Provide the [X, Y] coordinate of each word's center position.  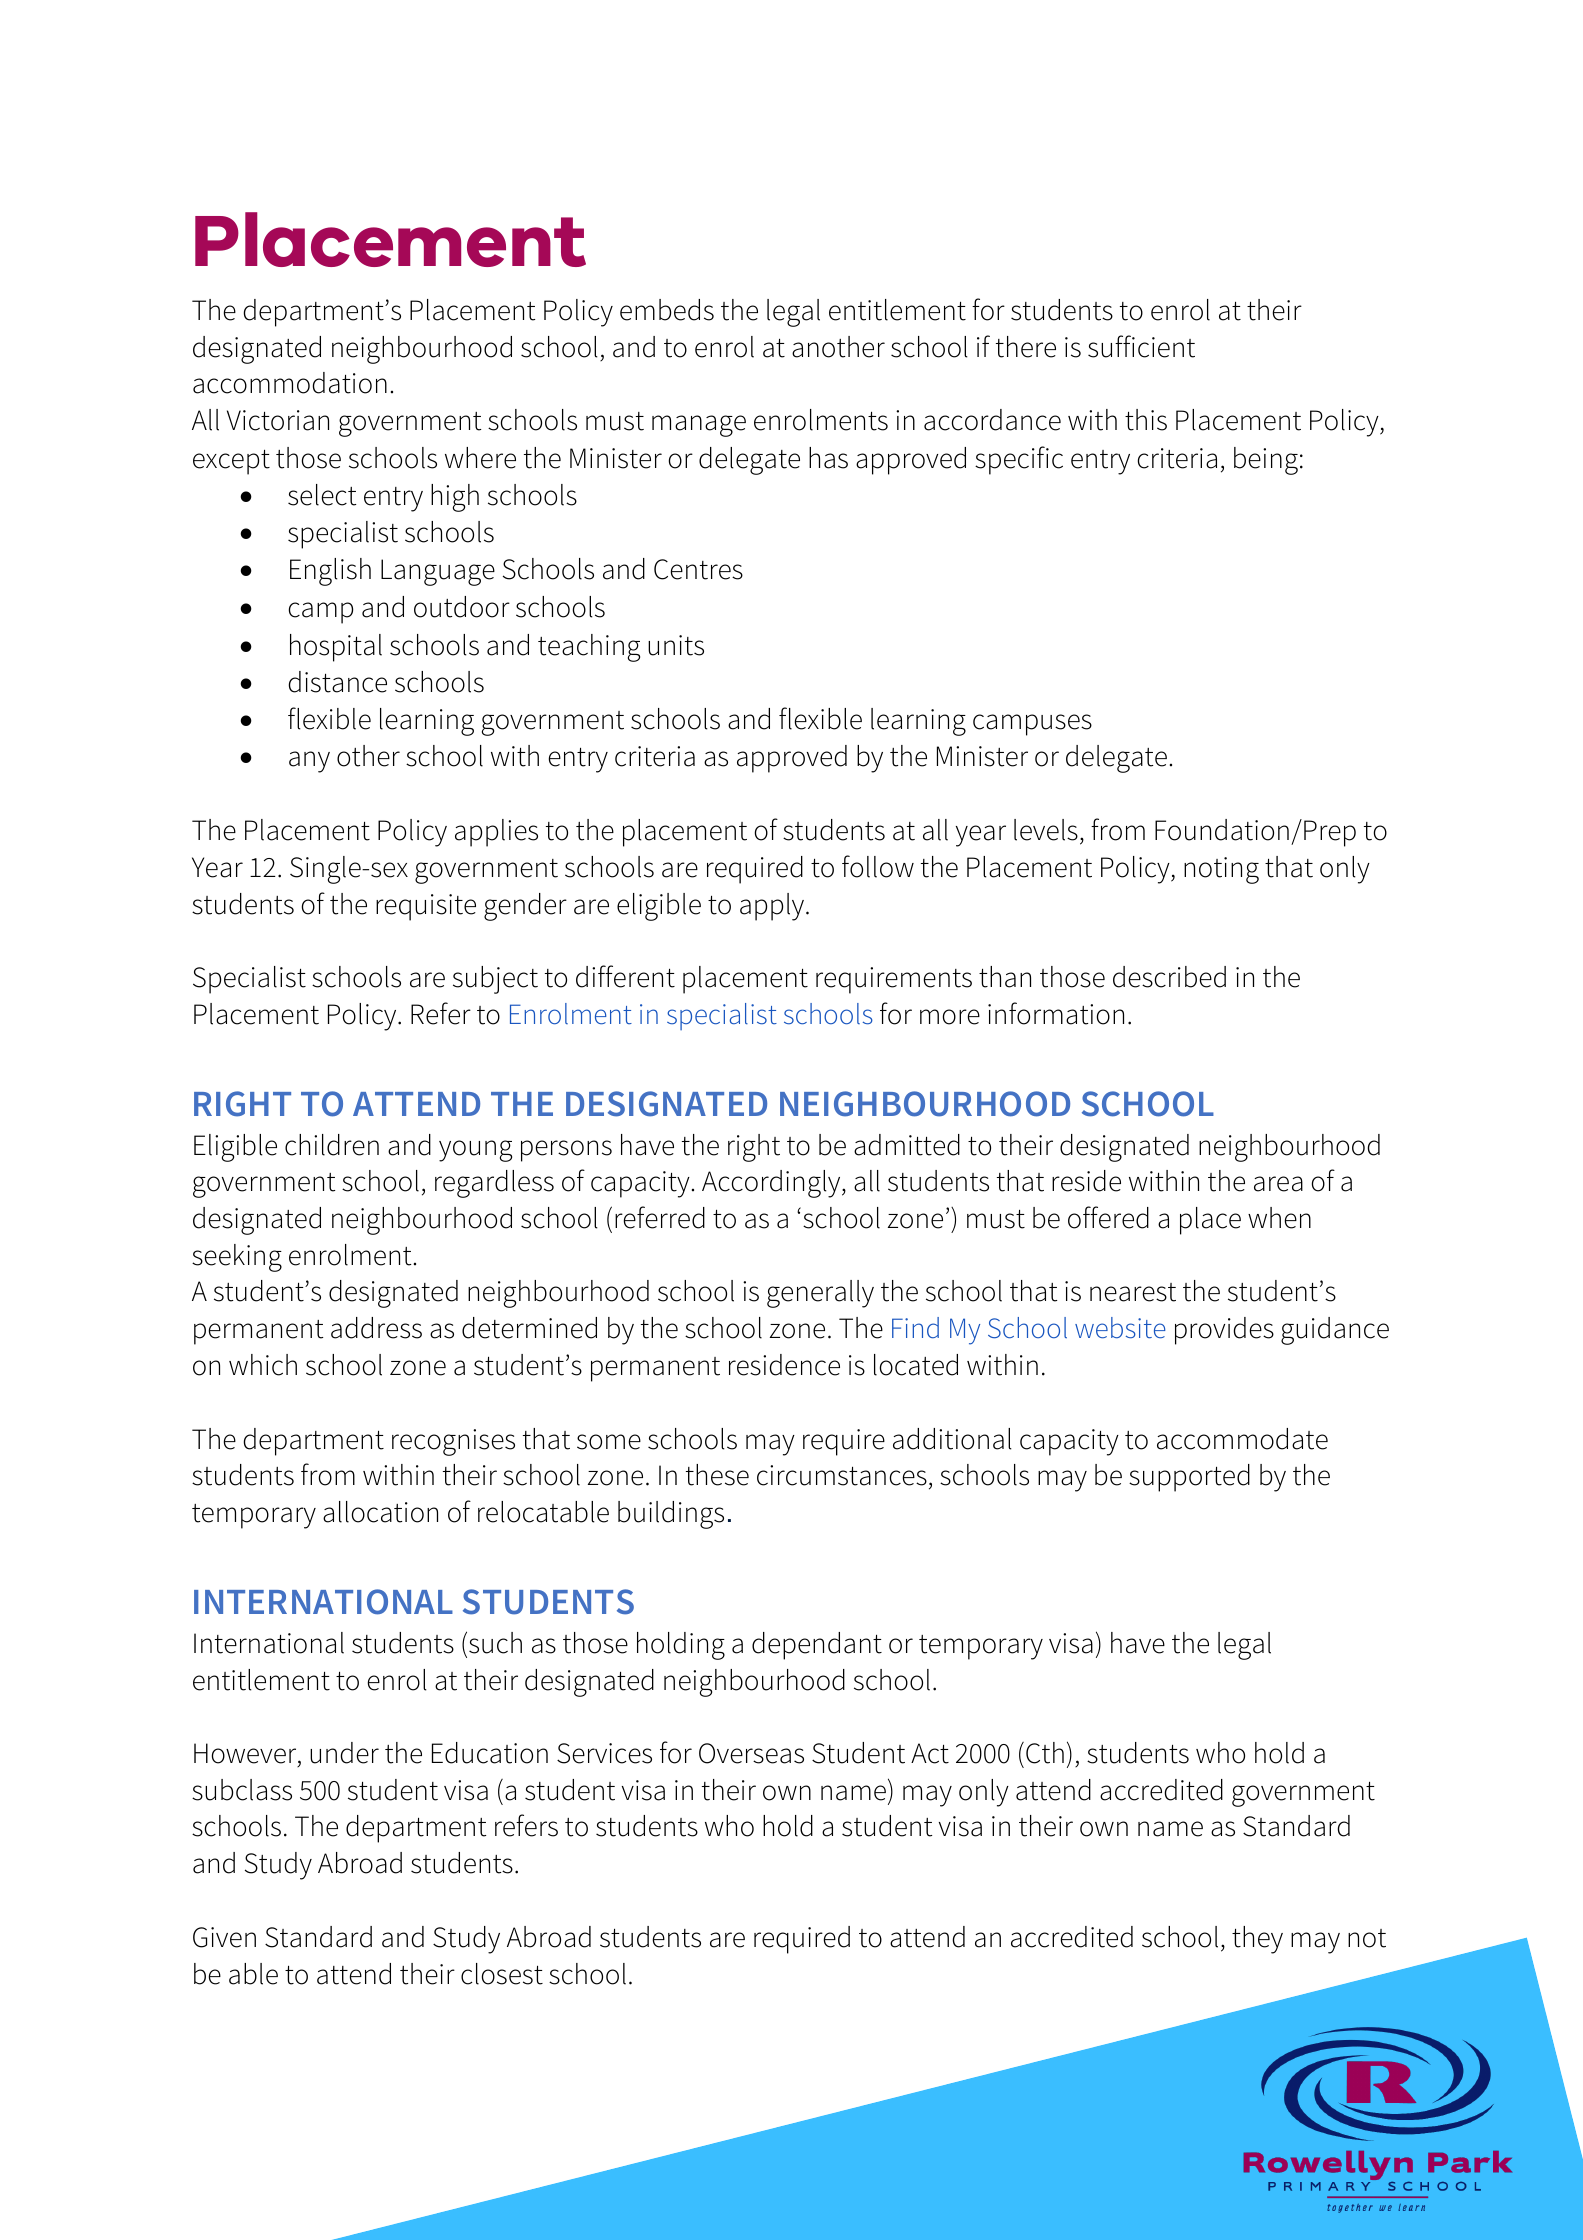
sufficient [1141, 346]
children [332, 1145]
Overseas [751, 1753]
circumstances [842, 1475]
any [309, 762]
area [1278, 1184]
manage [699, 426]
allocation [380, 1512]
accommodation [290, 383]
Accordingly [772, 1184]
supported [1189, 1478]
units [676, 645]
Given [224, 1937]
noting [1221, 870]
